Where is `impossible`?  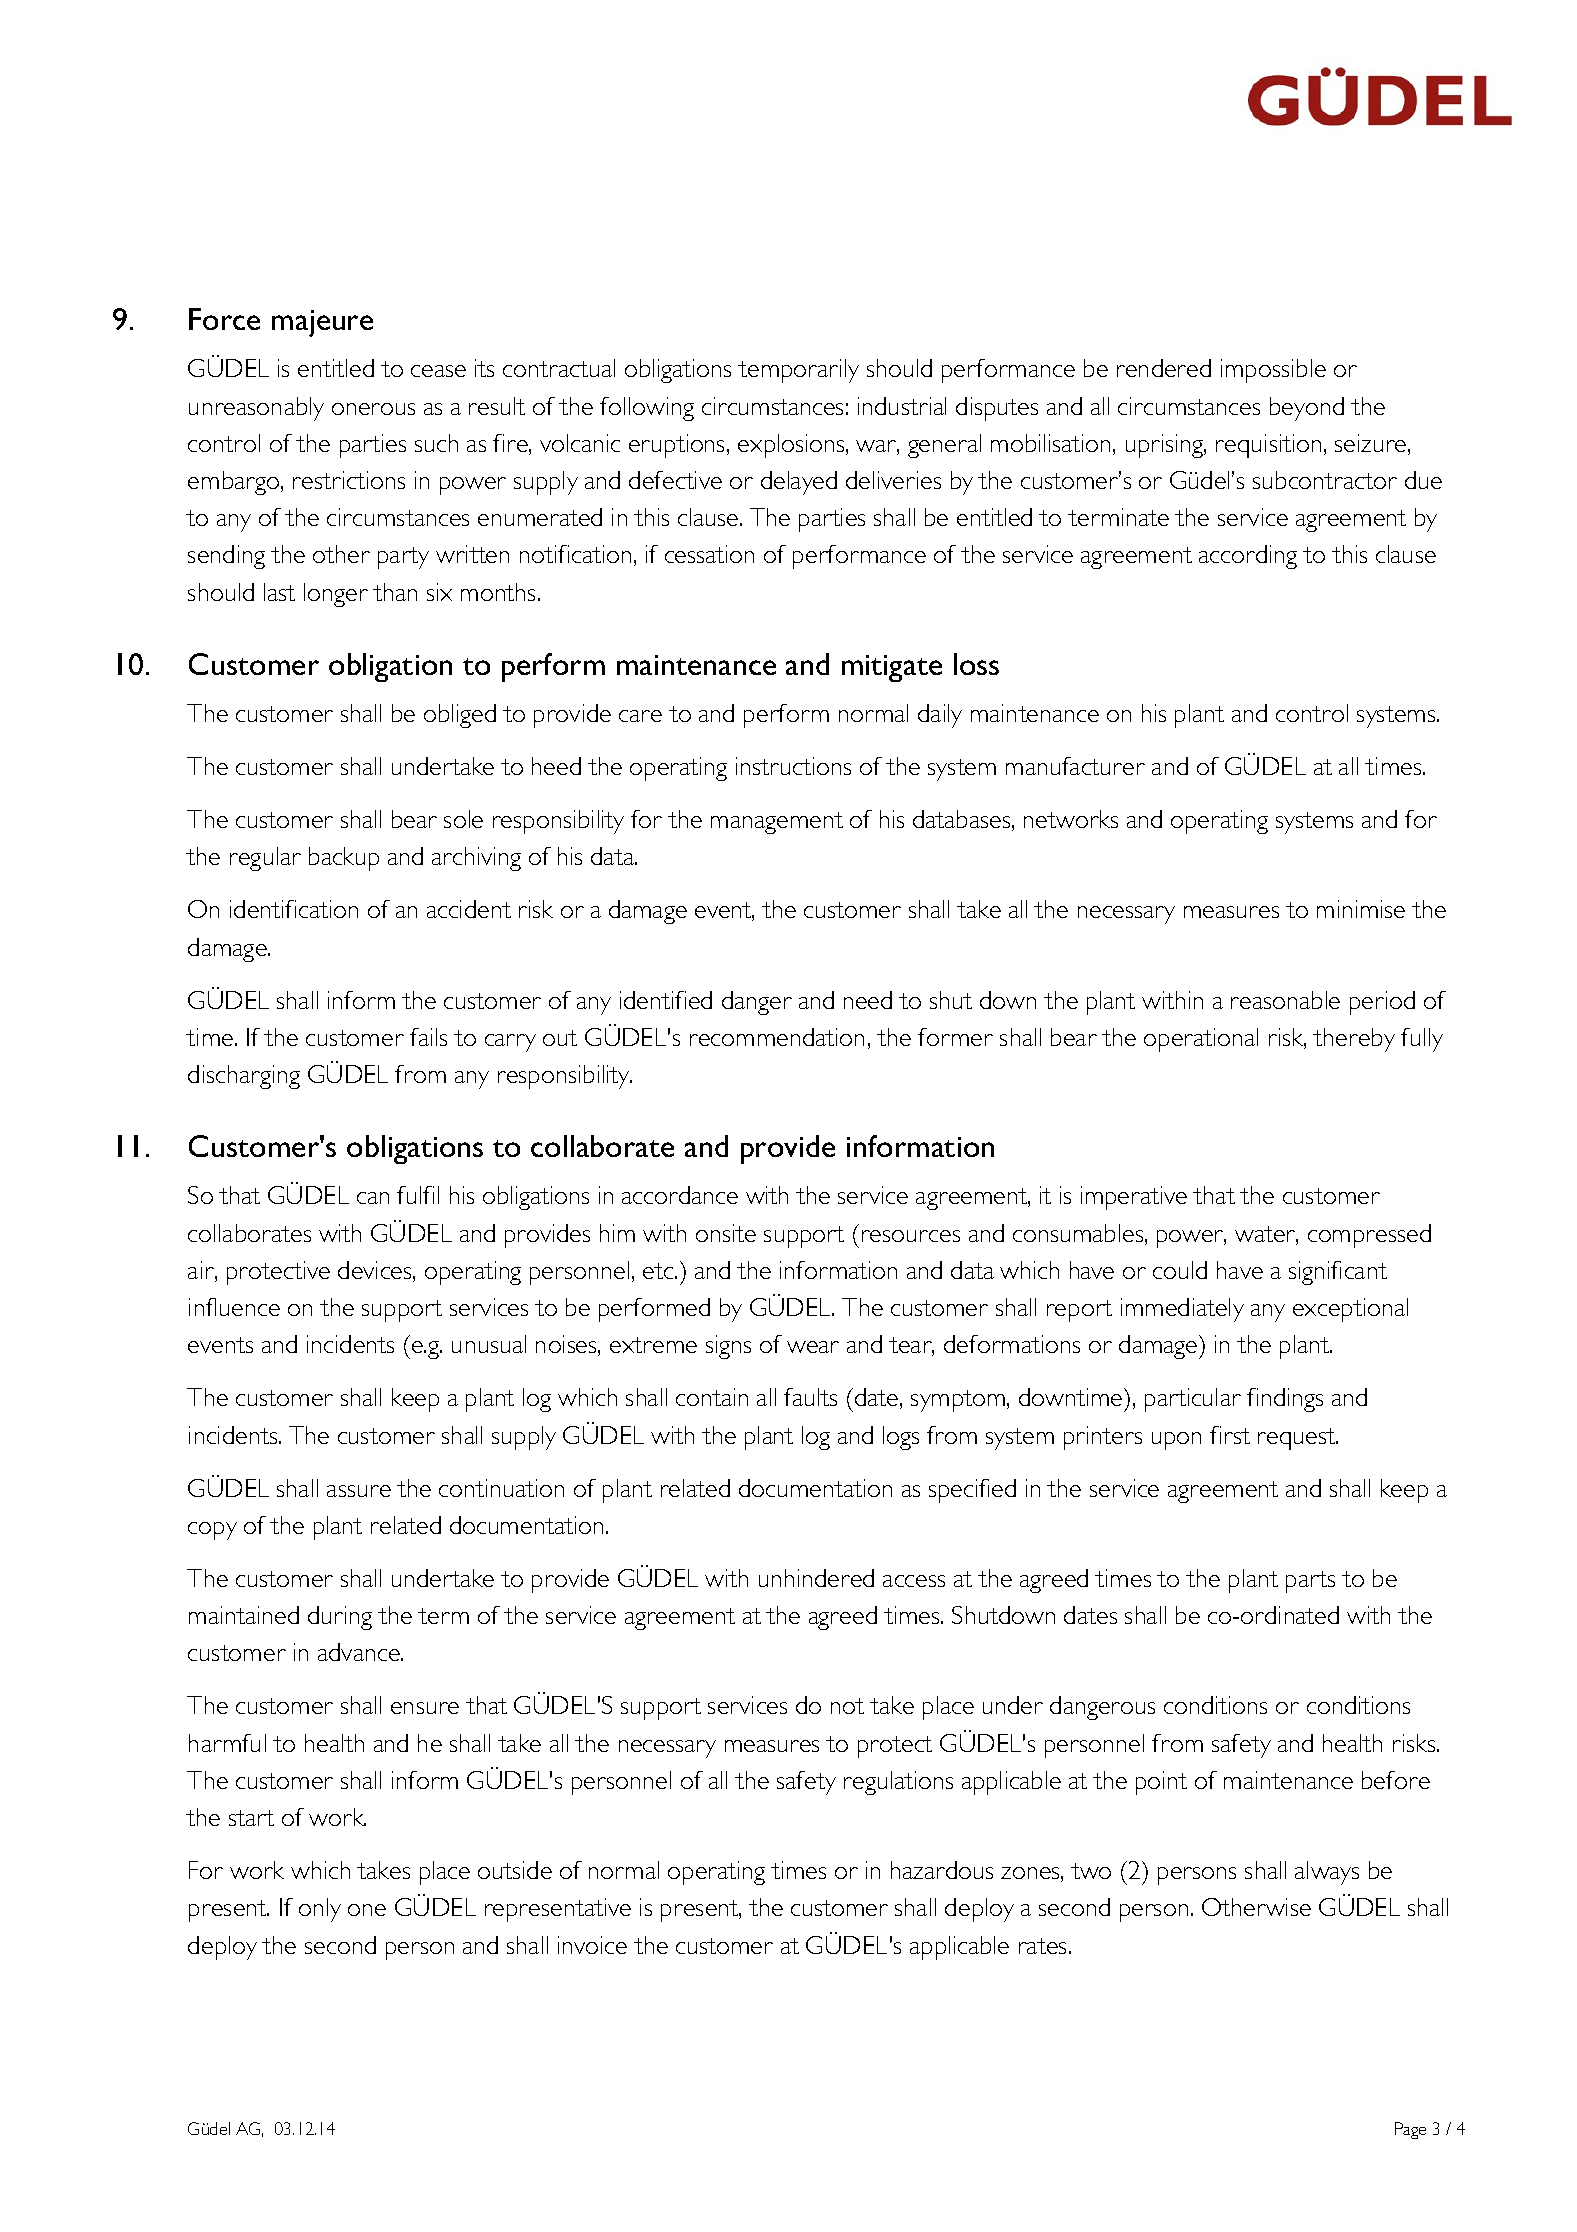
impossible is located at coordinates (1273, 371).
